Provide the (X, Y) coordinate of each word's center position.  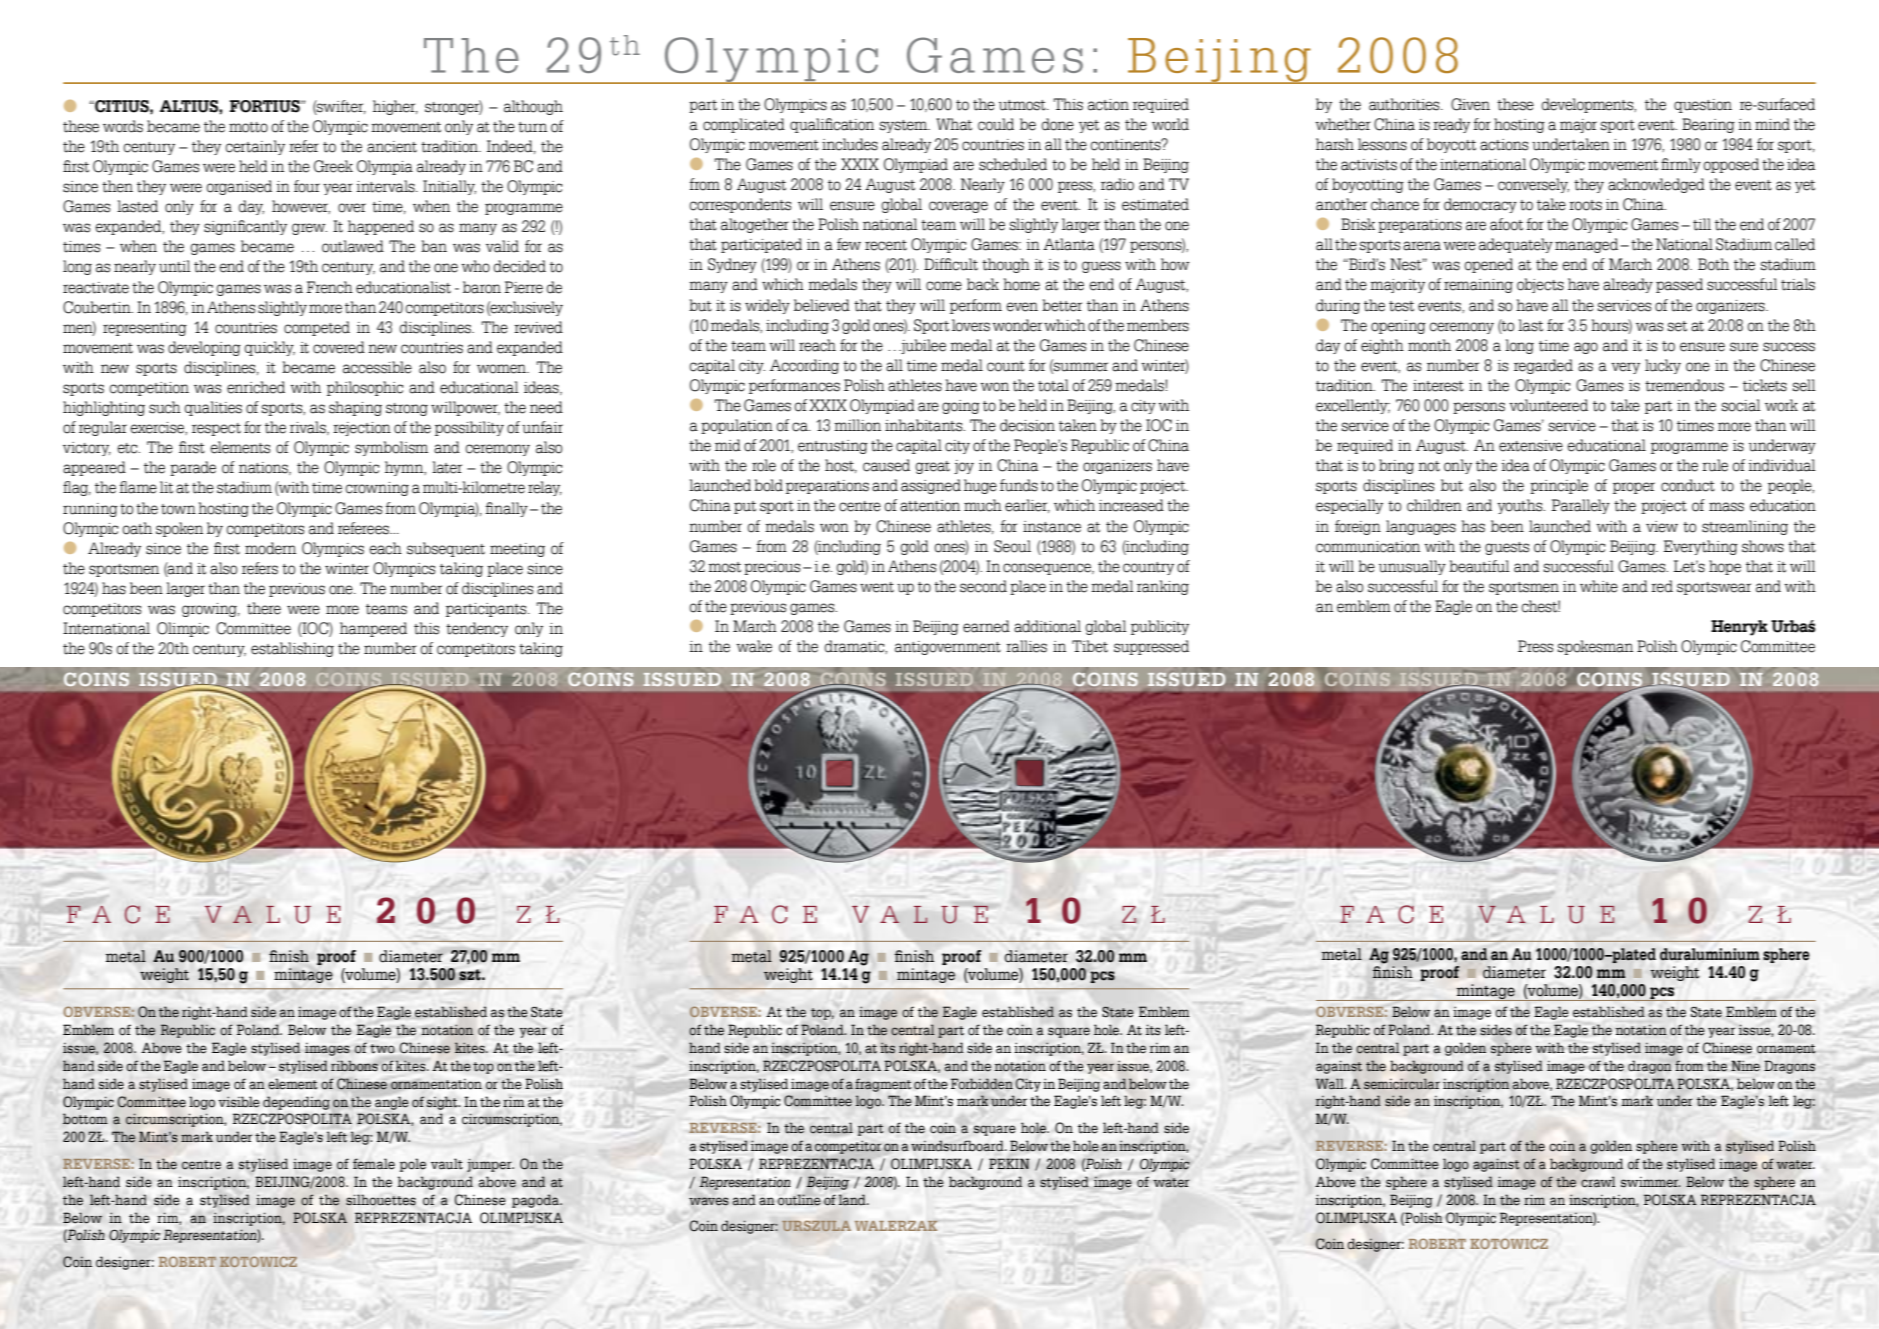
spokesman (1595, 647)
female (374, 1164)
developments (1589, 105)
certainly (255, 147)
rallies (1026, 646)
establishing (292, 649)
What (954, 124)
